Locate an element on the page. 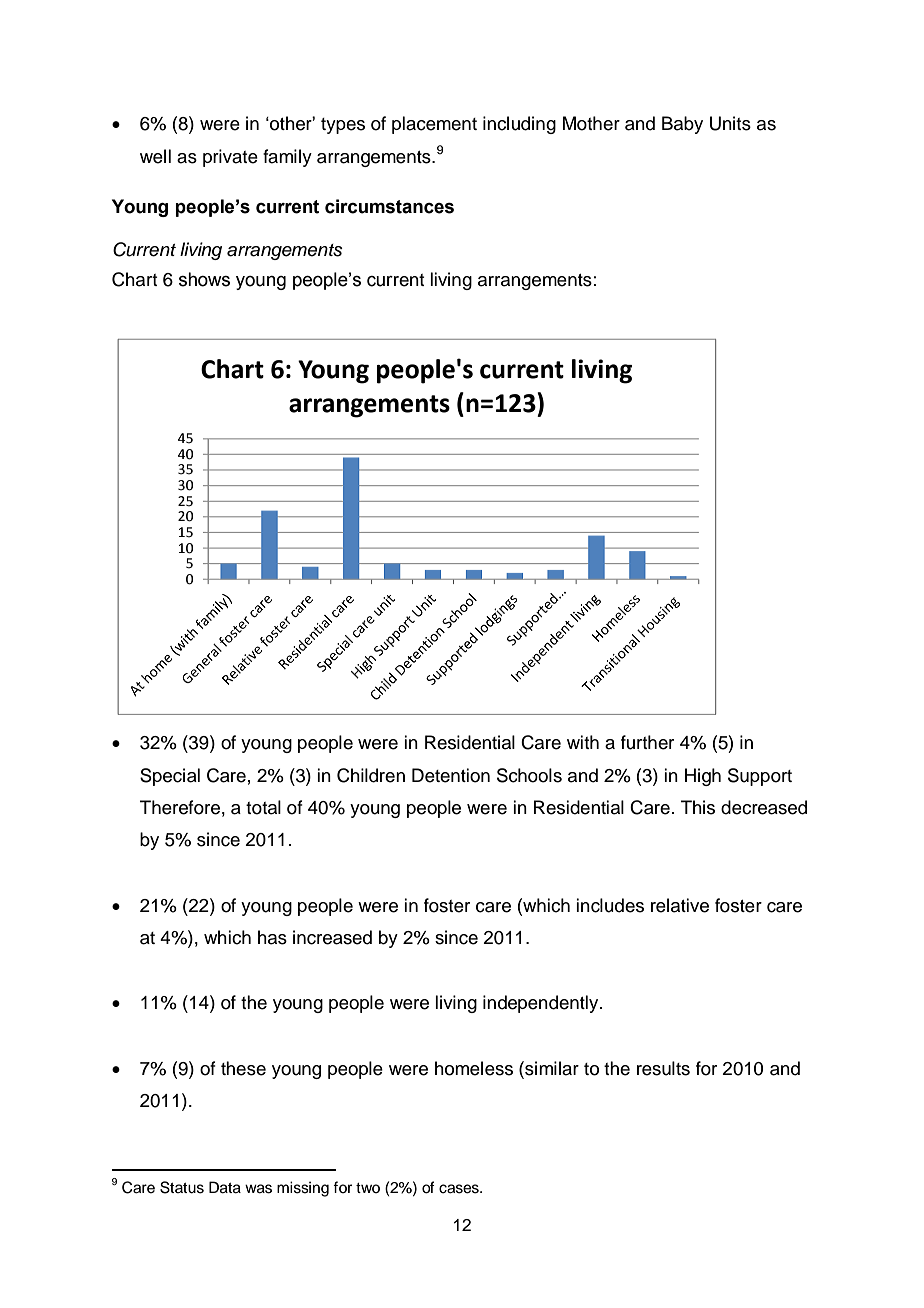 This document has width=924, height=1308. Baby is located at coordinates (682, 125).
